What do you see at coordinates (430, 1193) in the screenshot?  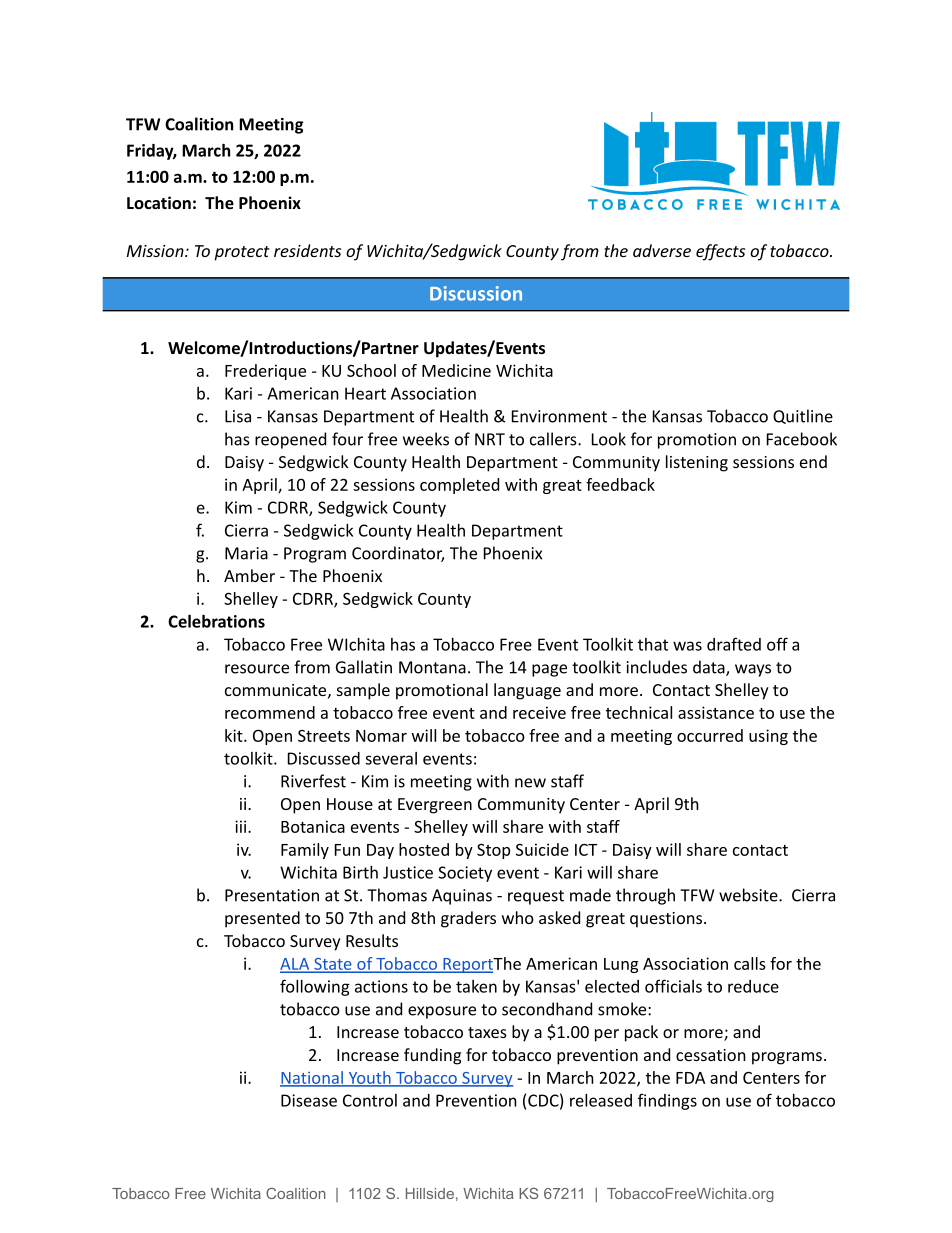 I see `Hillside` at bounding box center [430, 1193].
